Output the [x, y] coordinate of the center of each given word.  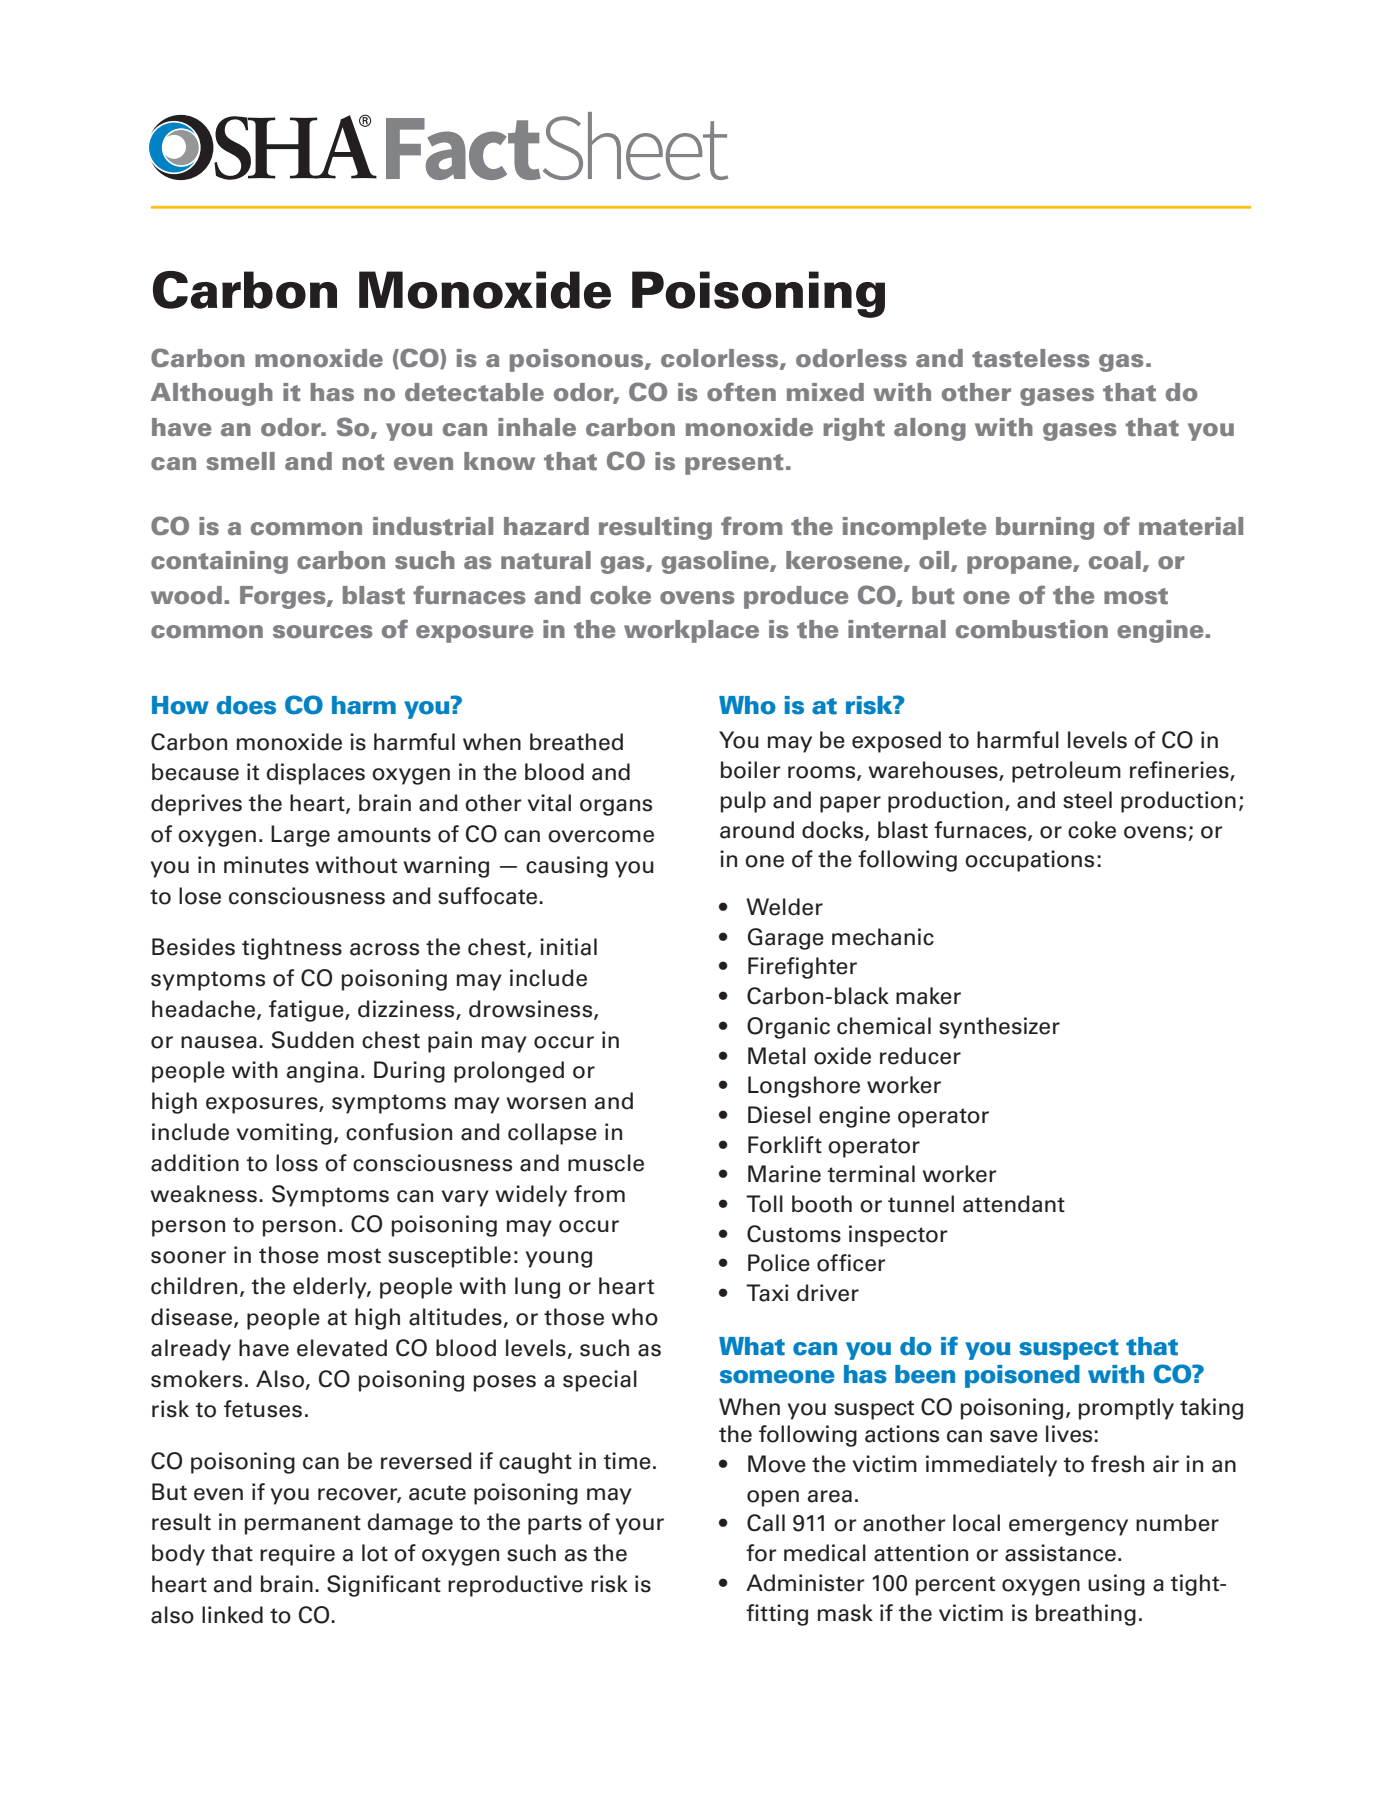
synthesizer [999, 1028]
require [297, 1555]
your [640, 1526]
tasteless [1030, 358]
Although [212, 394]
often [741, 392]
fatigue [307, 1011]
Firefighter [802, 968]
